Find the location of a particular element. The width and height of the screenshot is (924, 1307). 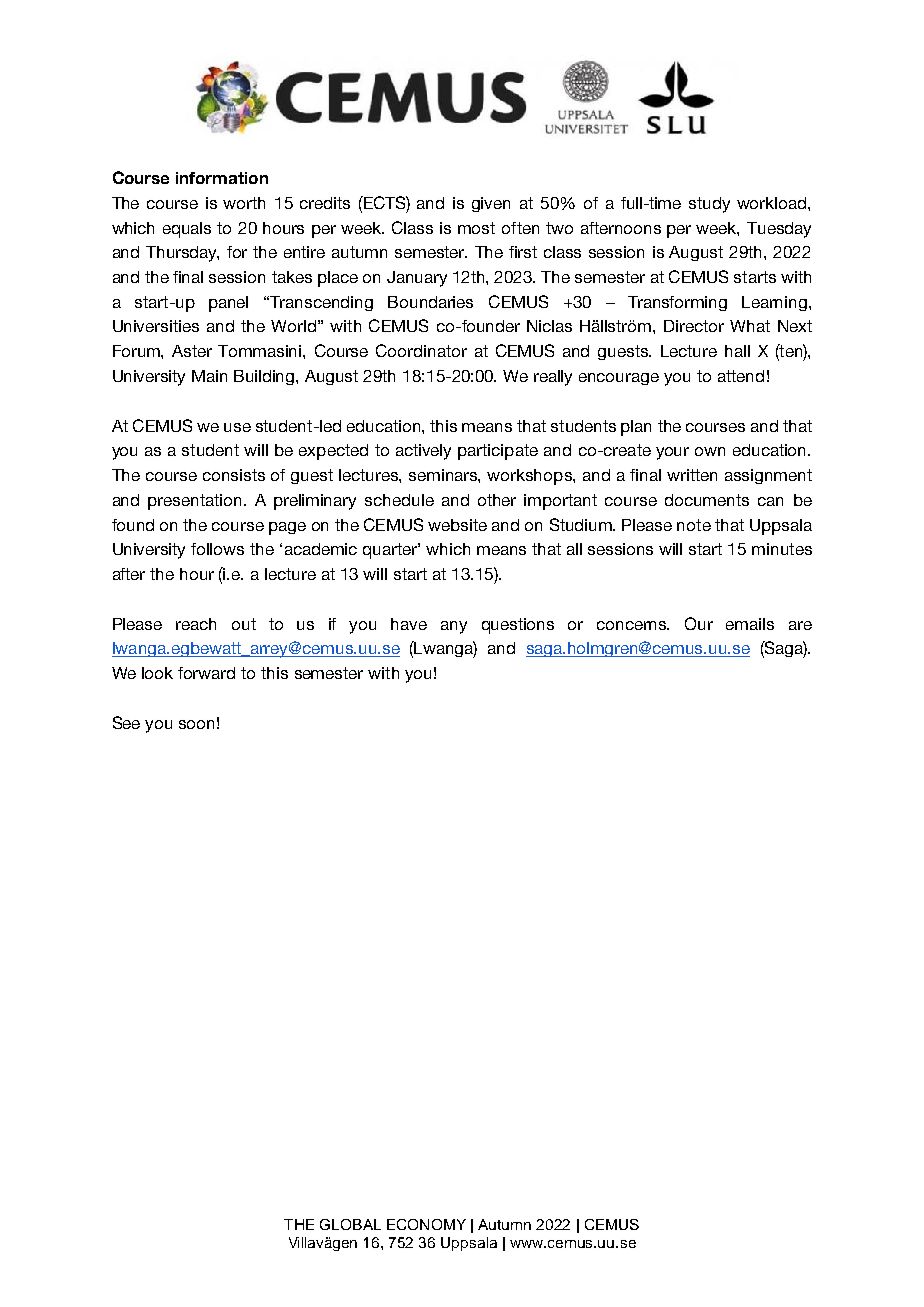

most is located at coordinates (476, 228).
